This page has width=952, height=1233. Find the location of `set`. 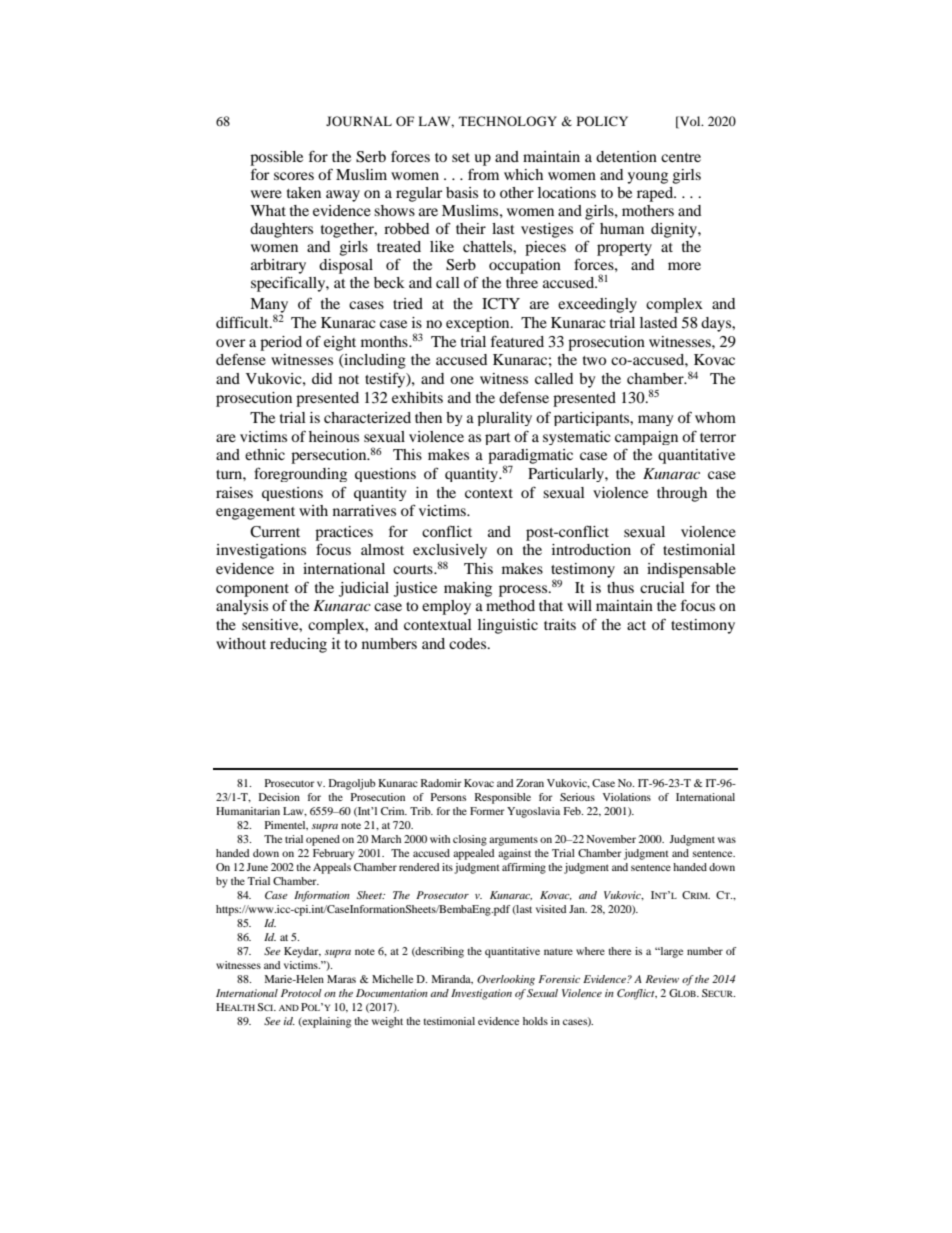

set is located at coordinates (461, 157).
